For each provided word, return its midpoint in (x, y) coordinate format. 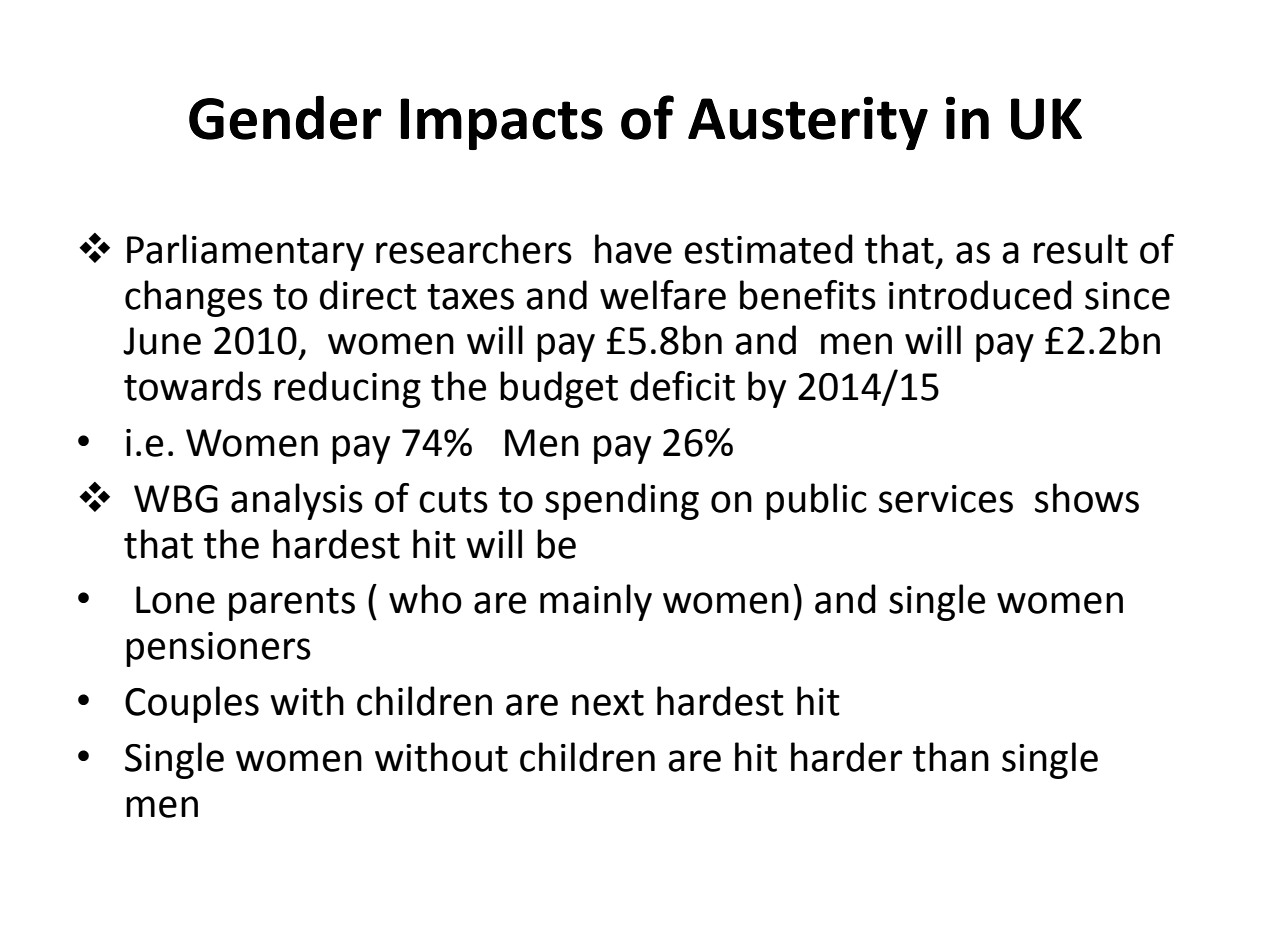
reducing (347, 389)
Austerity (808, 123)
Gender (285, 118)
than (951, 757)
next (608, 703)
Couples (192, 704)
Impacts (502, 124)
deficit (682, 386)
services (946, 499)
